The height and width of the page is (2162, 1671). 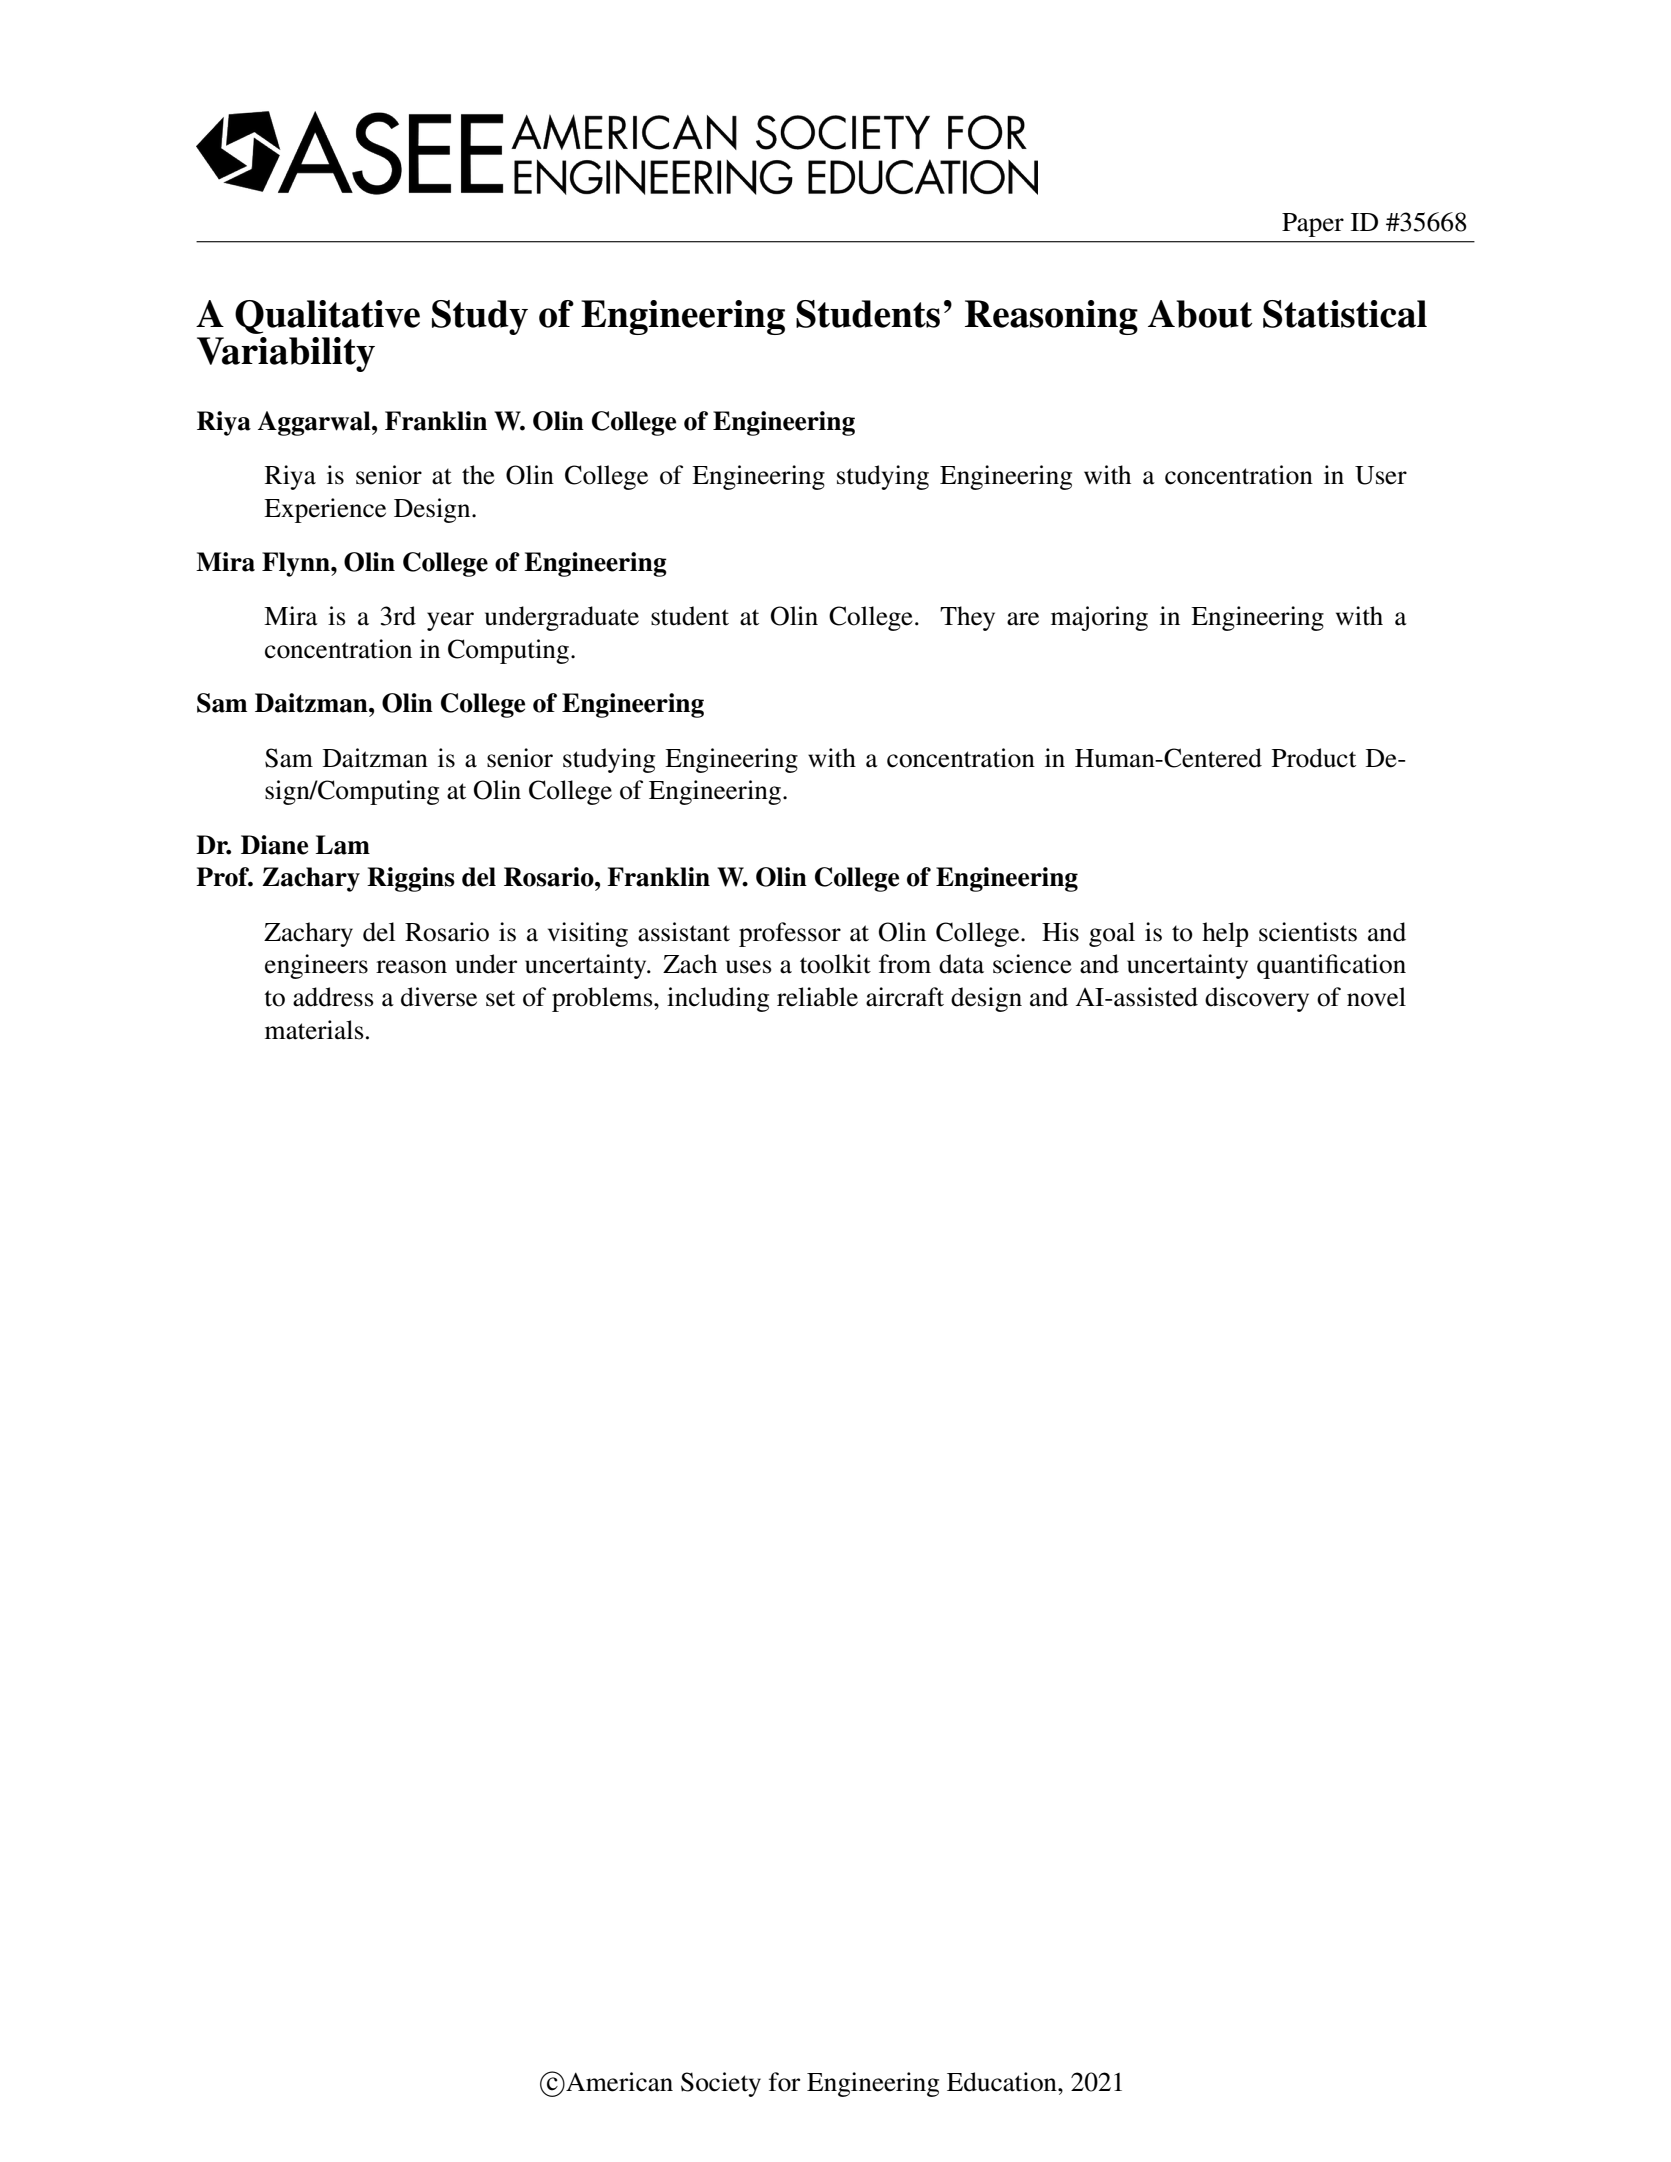 I want to click on Paper, so click(x=1313, y=225).
